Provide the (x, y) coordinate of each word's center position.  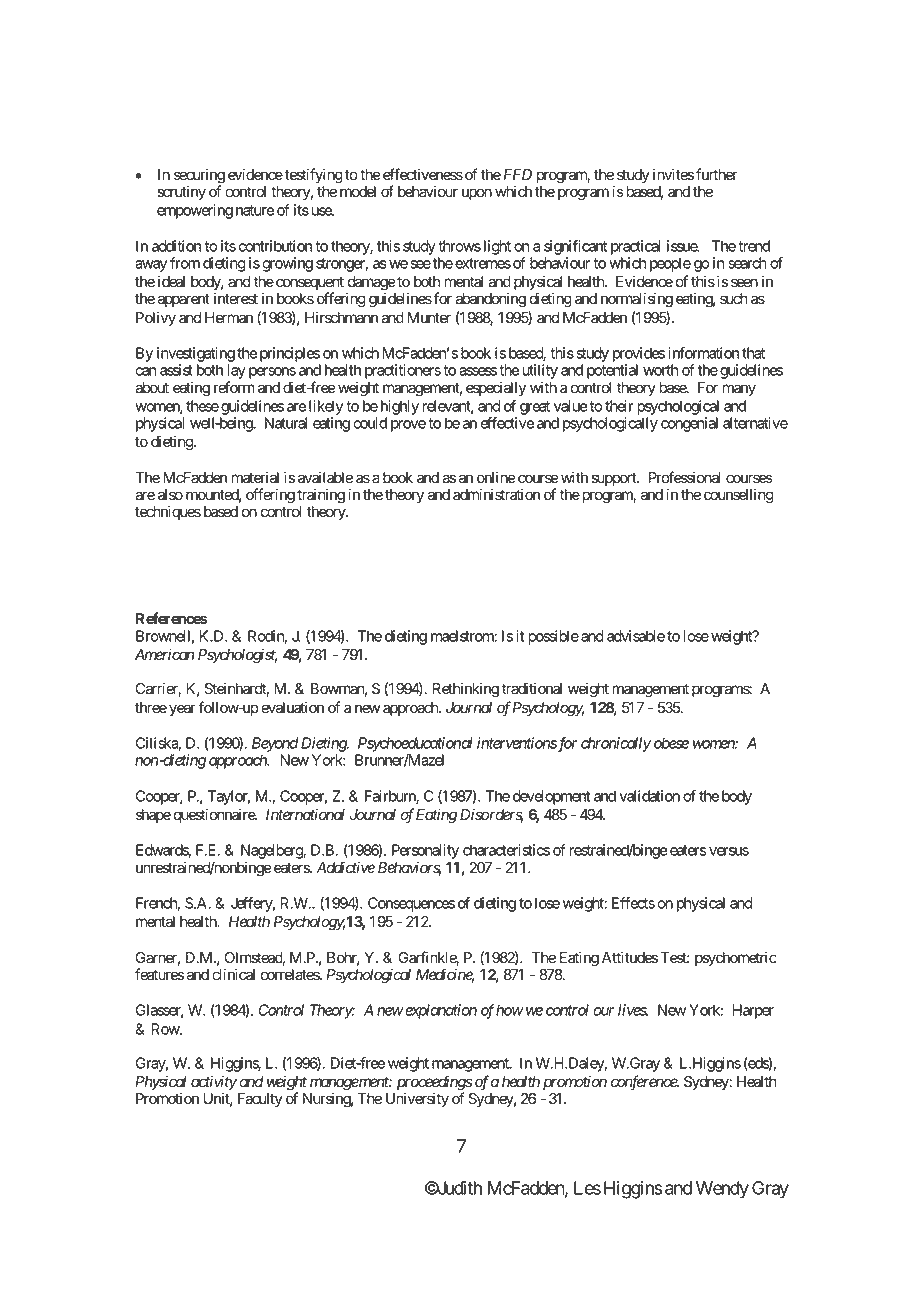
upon (477, 194)
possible (554, 637)
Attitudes (630, 957)
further (717, 174)
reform (234, 387)
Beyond (275, 744)
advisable (636, 636)
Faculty (260, 1100)
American (164, 654)
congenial (689, 424)
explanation (440, 1011)
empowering (195, 211)
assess (478, 371)
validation (649, 796)
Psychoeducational (415, 744)
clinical (233, 974)
